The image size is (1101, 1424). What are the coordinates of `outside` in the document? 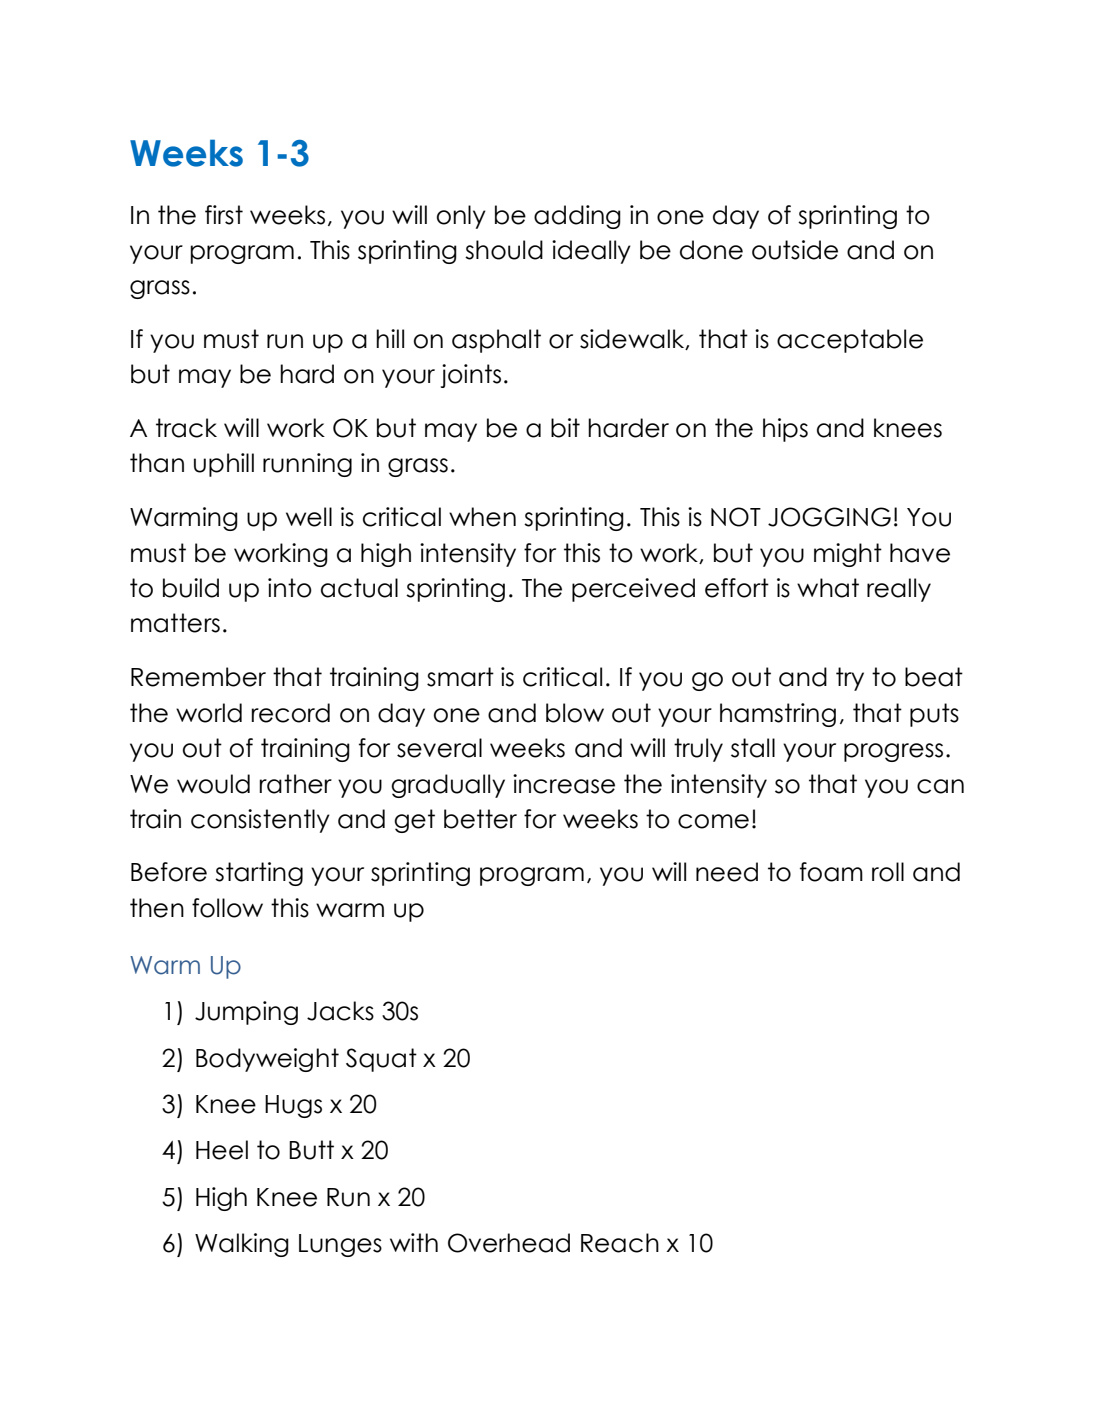 It's located at (795, 250).
